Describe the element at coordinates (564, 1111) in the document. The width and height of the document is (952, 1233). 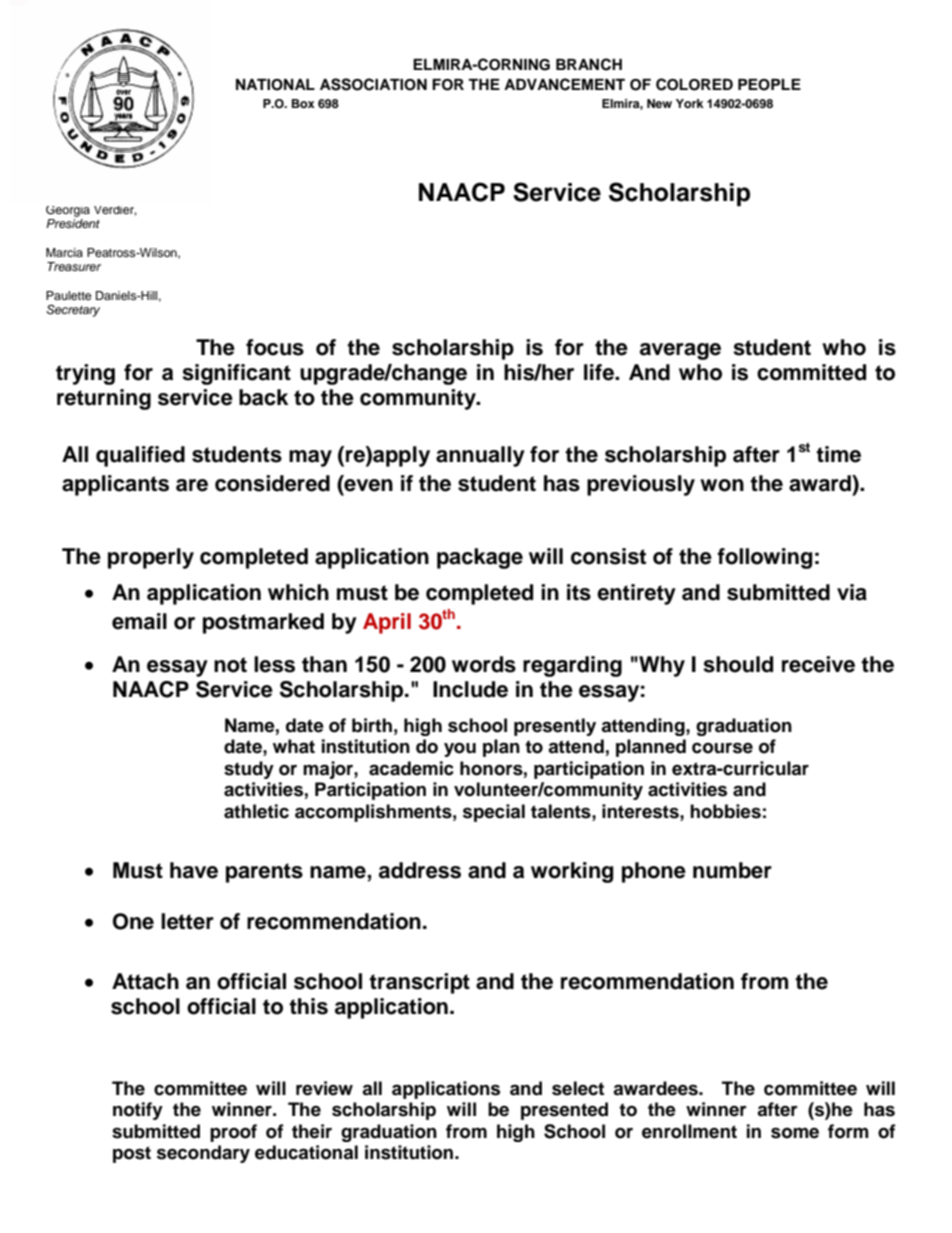
I see `presented` at that location.
